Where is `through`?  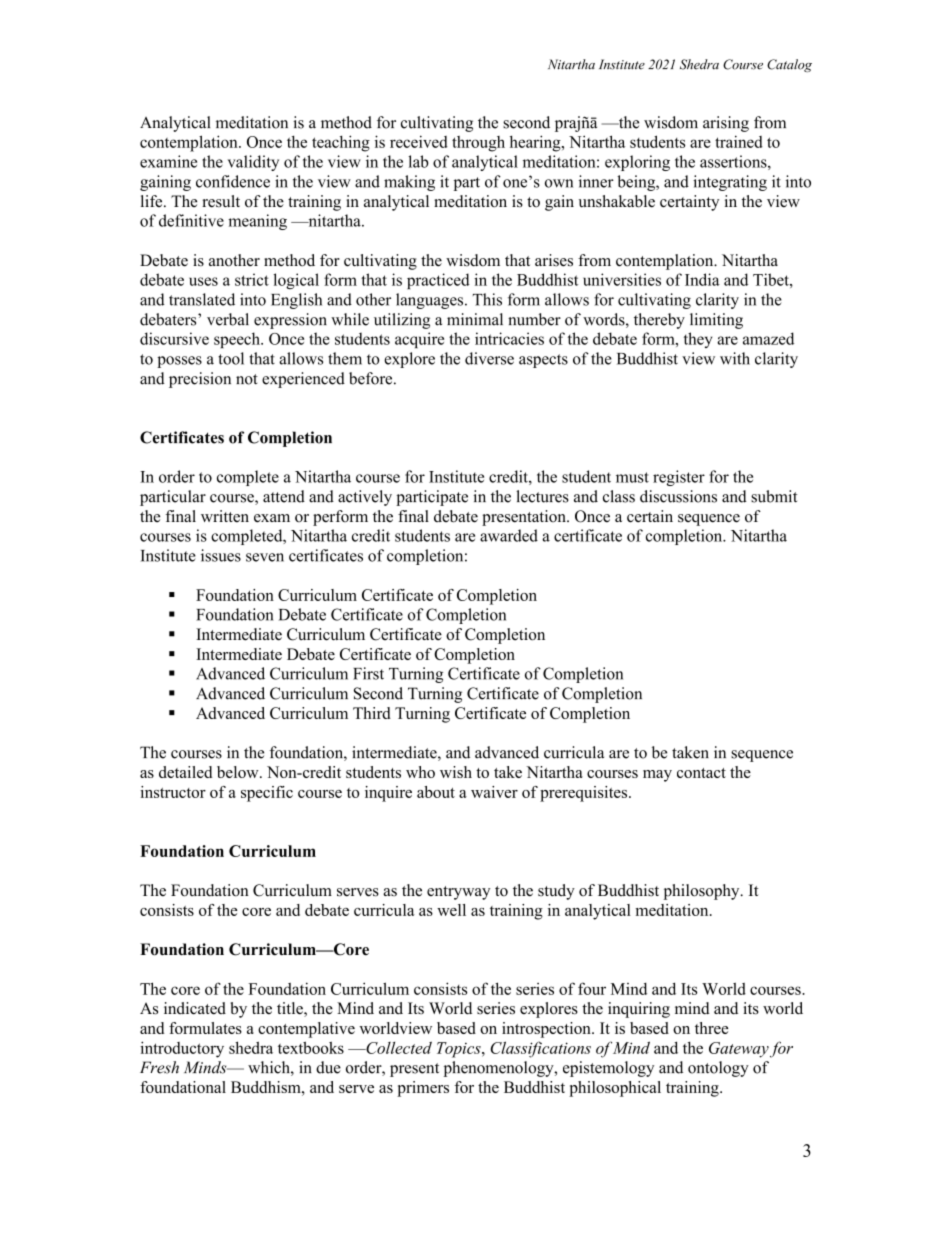 through is located at coordinates (478, 144).
